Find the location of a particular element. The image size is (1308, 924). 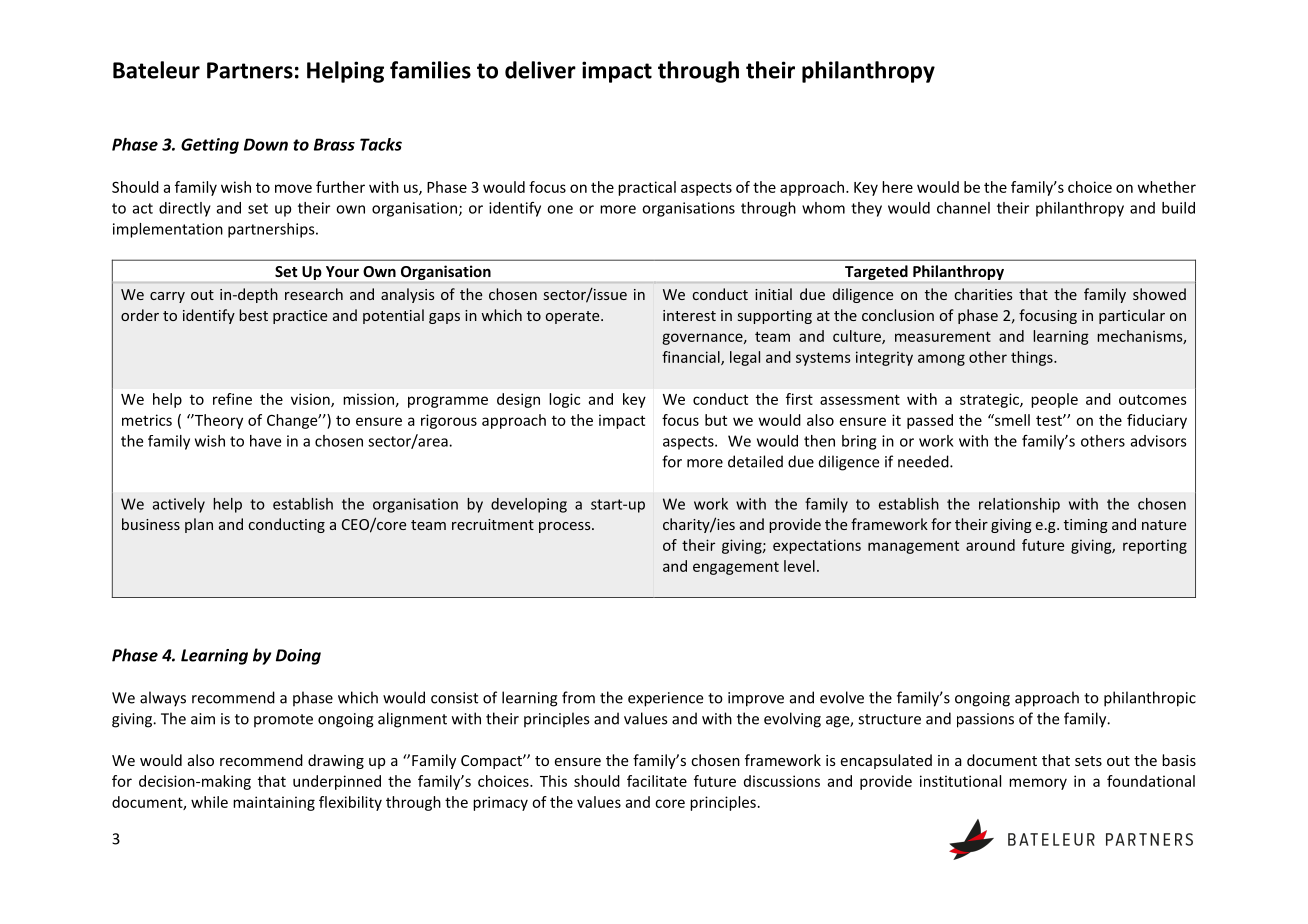

but is located at coordinates (716, 420).
